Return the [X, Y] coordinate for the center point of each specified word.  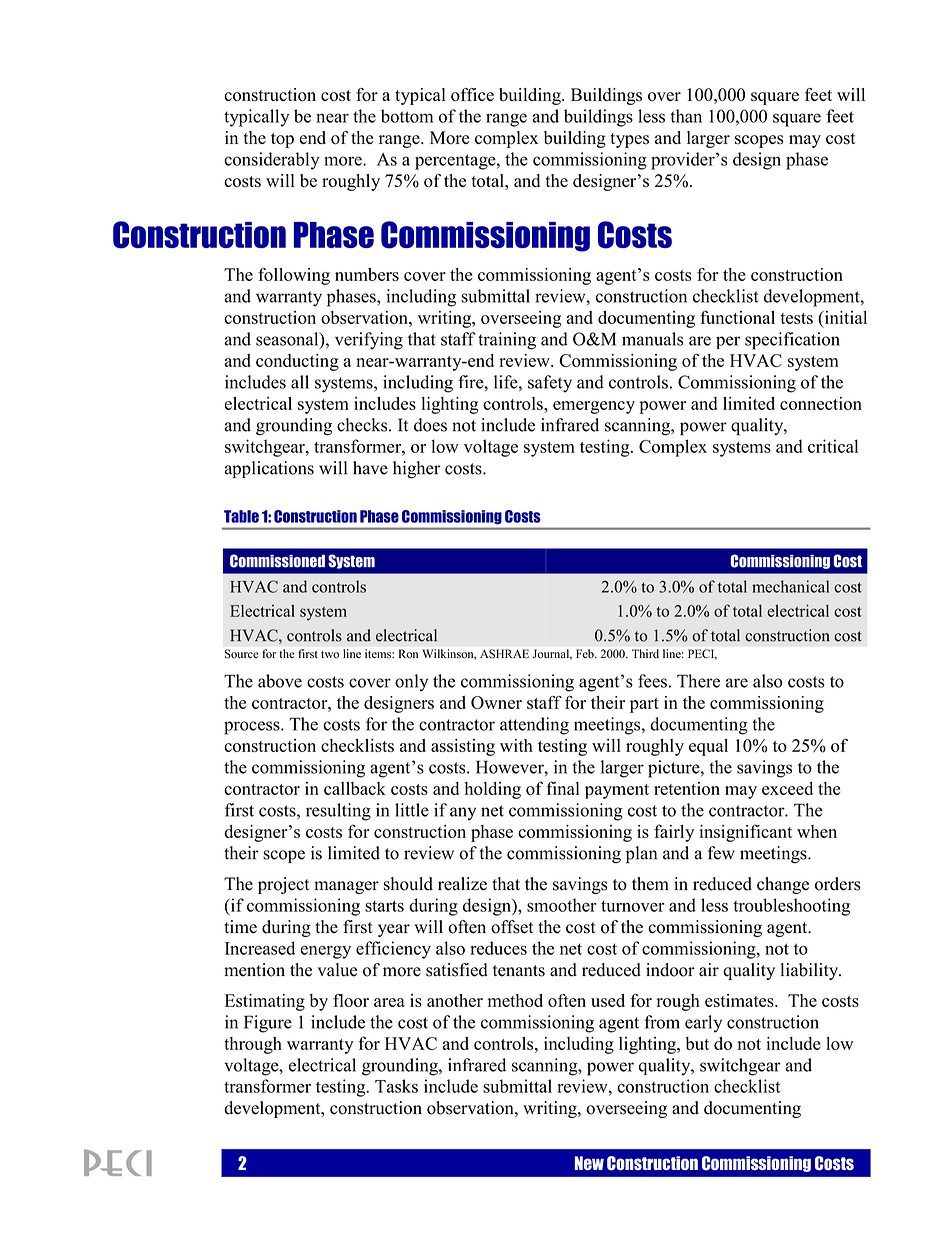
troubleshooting [791, 907]
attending [534, 726]
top [282, 140]
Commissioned [277, 561]
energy [325, 952]
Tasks [396, 1086]
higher [416, 470]
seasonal [288, 340]
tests [796, 318]
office [472, 95]
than [686, 116]
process [253, 728]
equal [708, 747]
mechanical [790, 586]
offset [512, 927]
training [507, 341]
